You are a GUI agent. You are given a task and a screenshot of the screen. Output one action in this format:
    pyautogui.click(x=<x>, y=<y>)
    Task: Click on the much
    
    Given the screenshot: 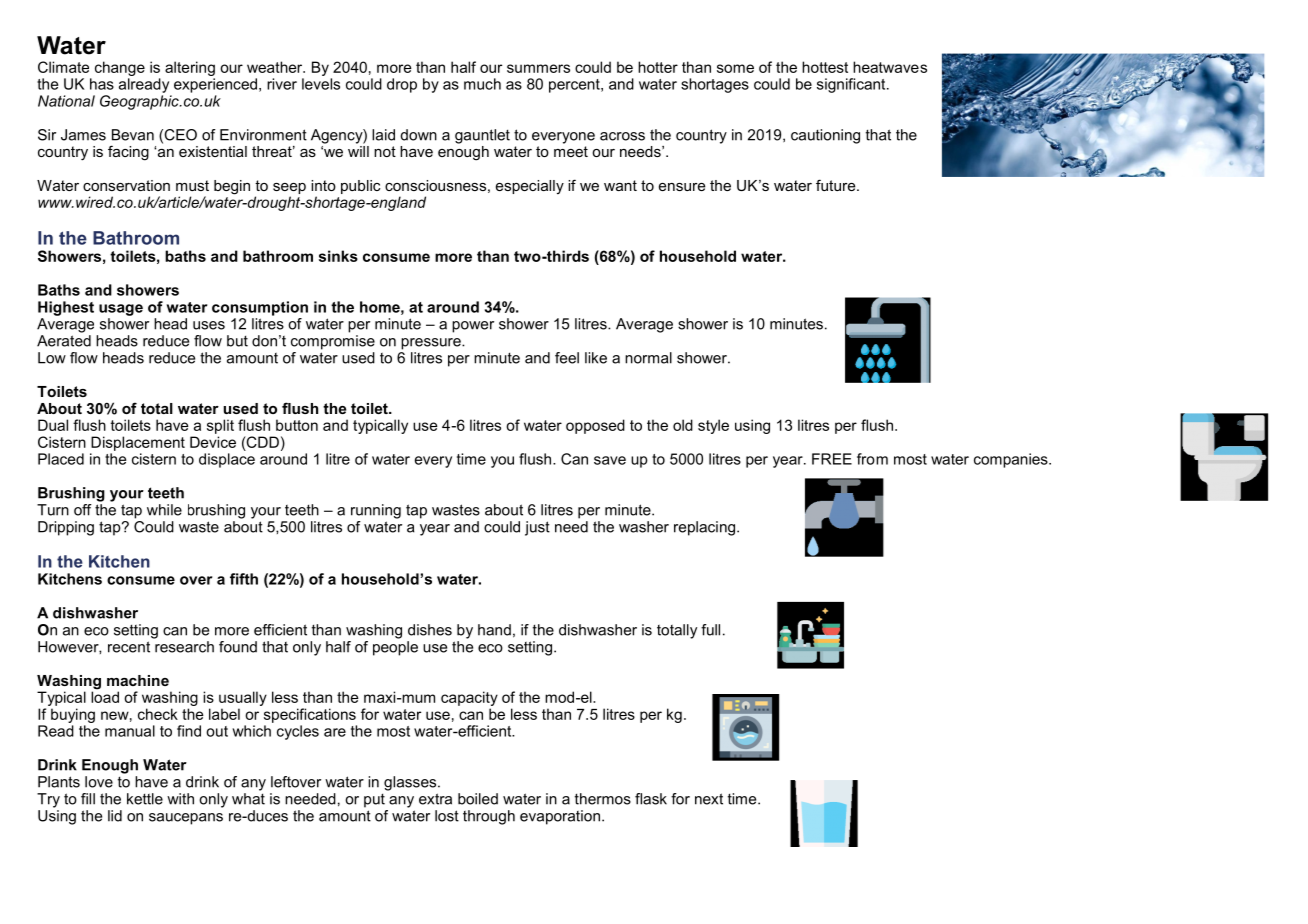 What is the action you would take?
    pyautogui.click(x=482, y=84)
